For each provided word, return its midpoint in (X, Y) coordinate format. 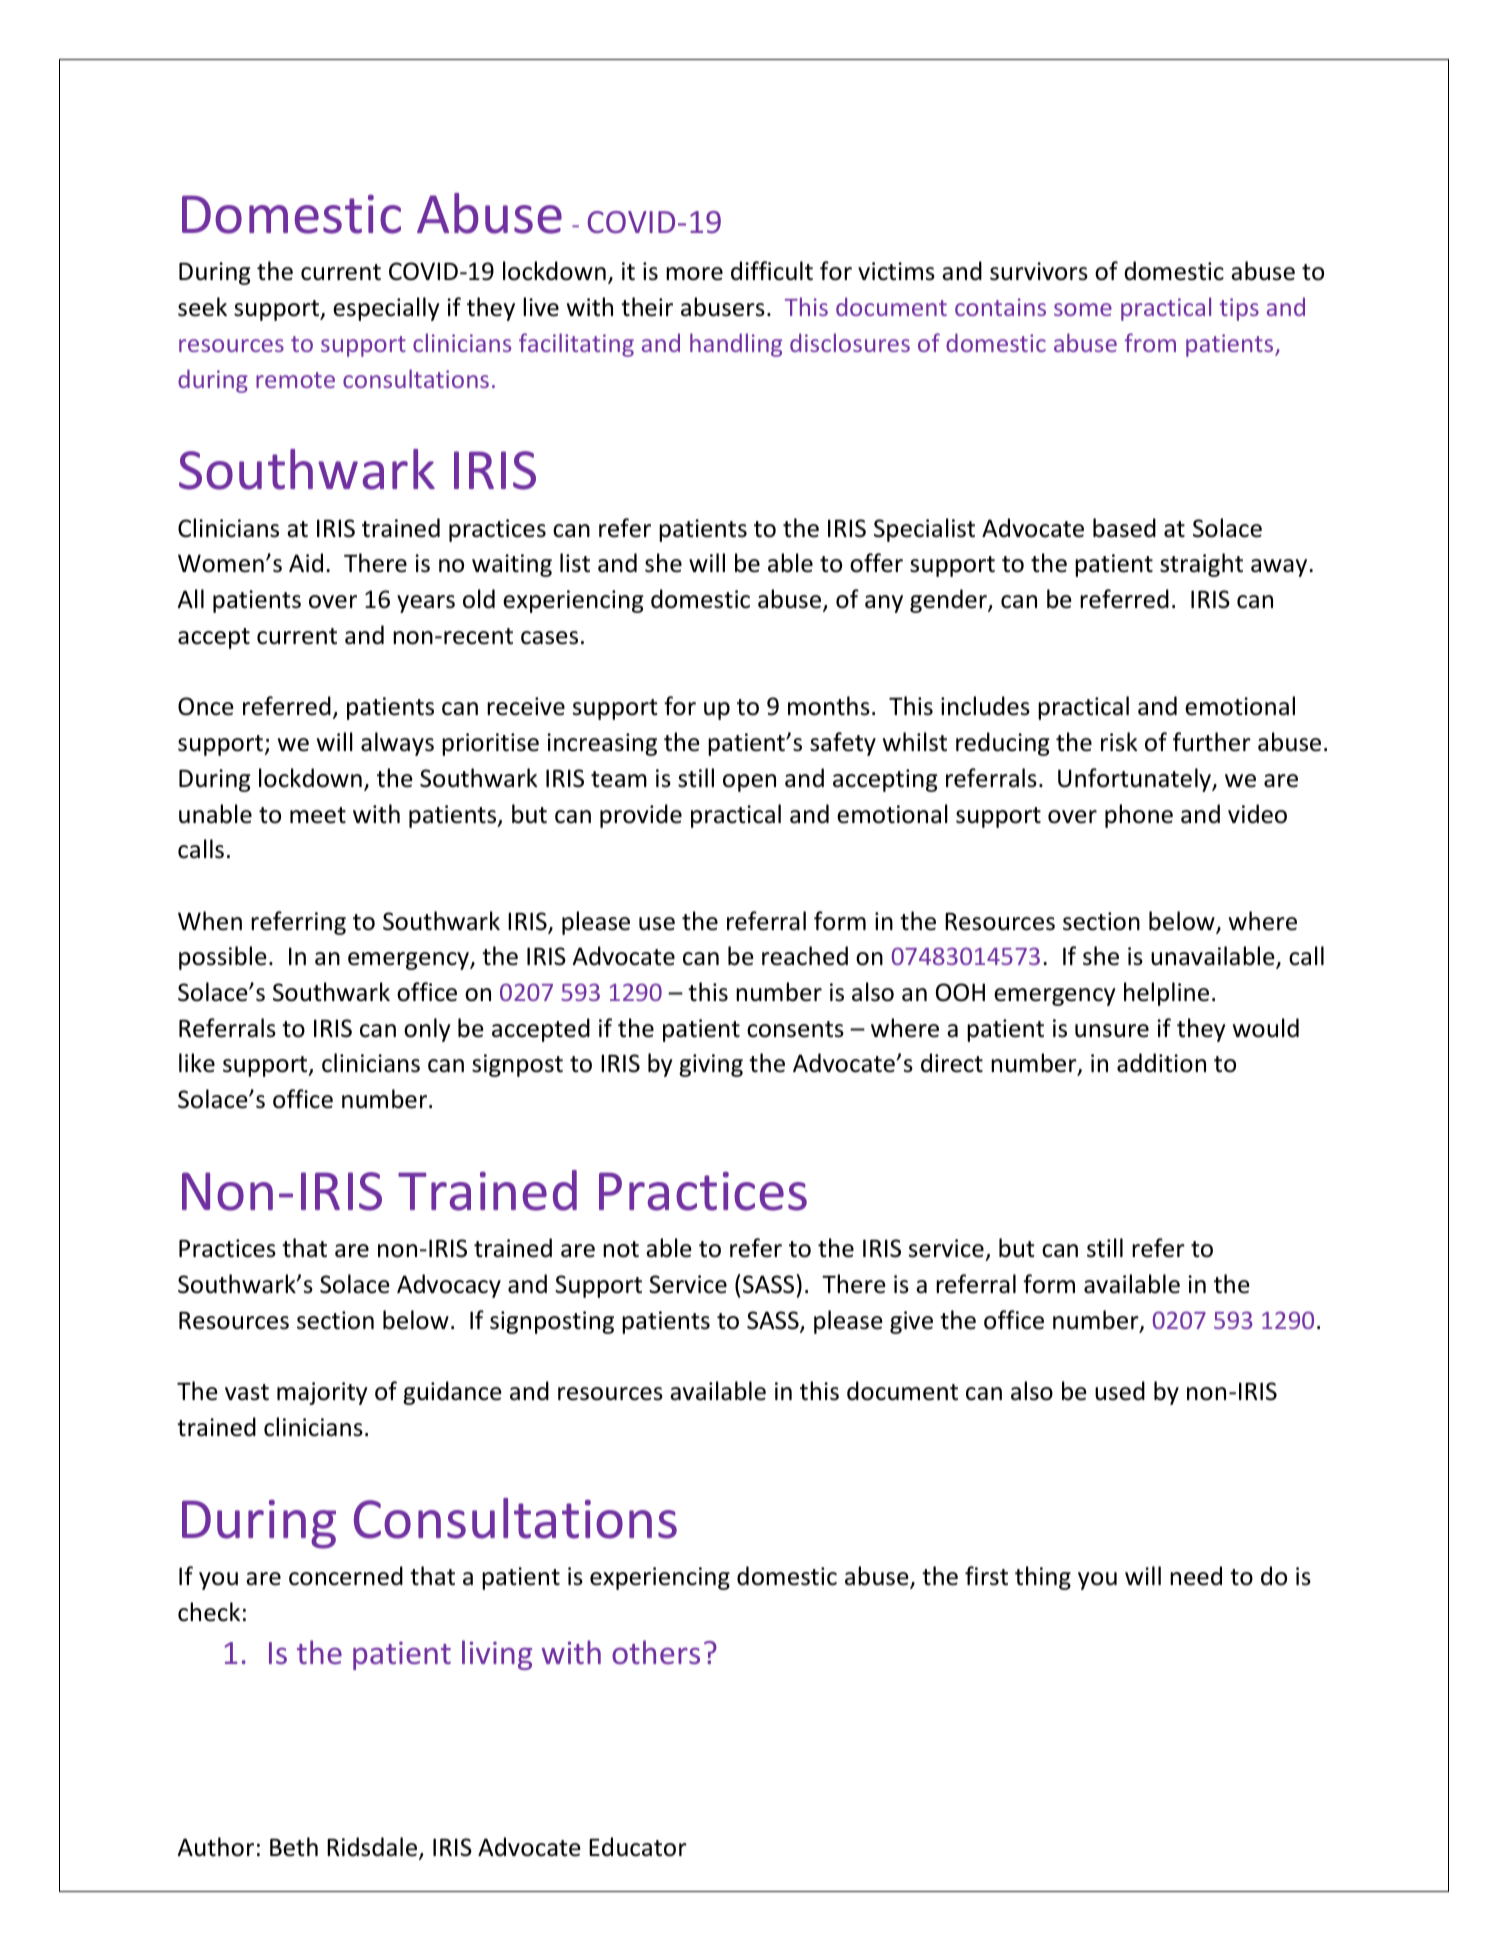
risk (1119, 742)
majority (322, 1393)
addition (1161, 1063)
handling (736, 345)
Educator (638, 1847)
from (1150, 342)
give (911, 1322)
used (1120, 1391)
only (427, 1030)
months (829, 706)
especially (386, 309)
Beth (294, 1847)
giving (711, 1065)
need (1196, 1576)
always (397, 744)
